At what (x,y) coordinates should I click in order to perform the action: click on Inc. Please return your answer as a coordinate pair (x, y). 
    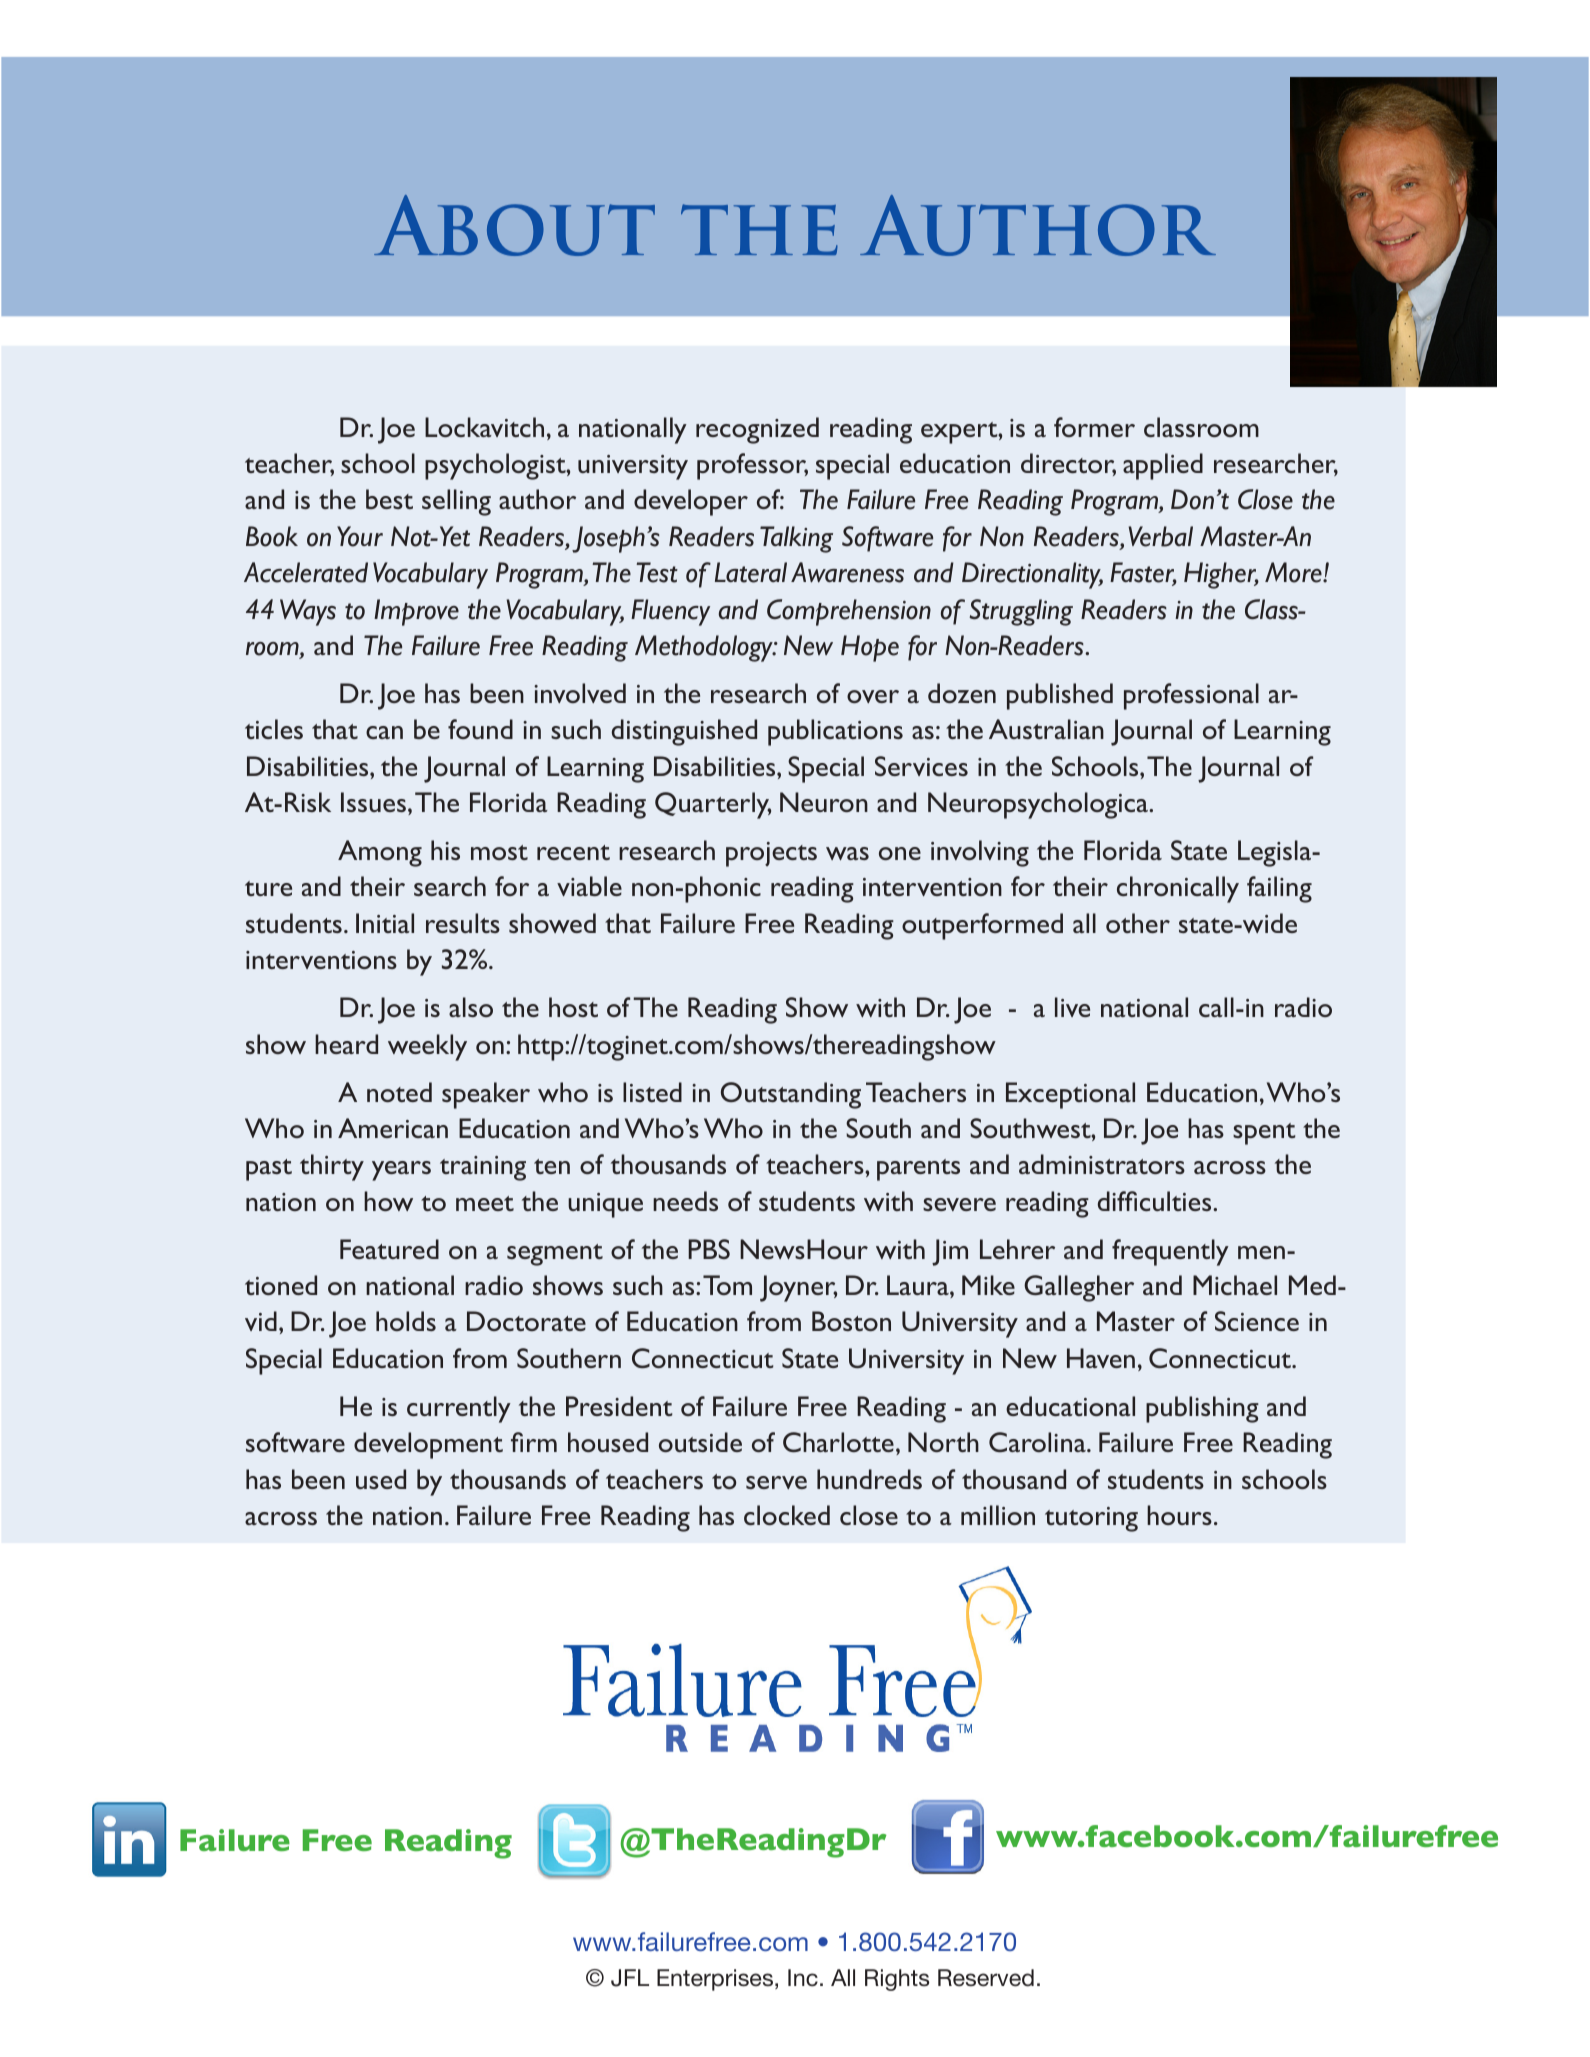
    Looking at the image, I should click on (803, 1978).
